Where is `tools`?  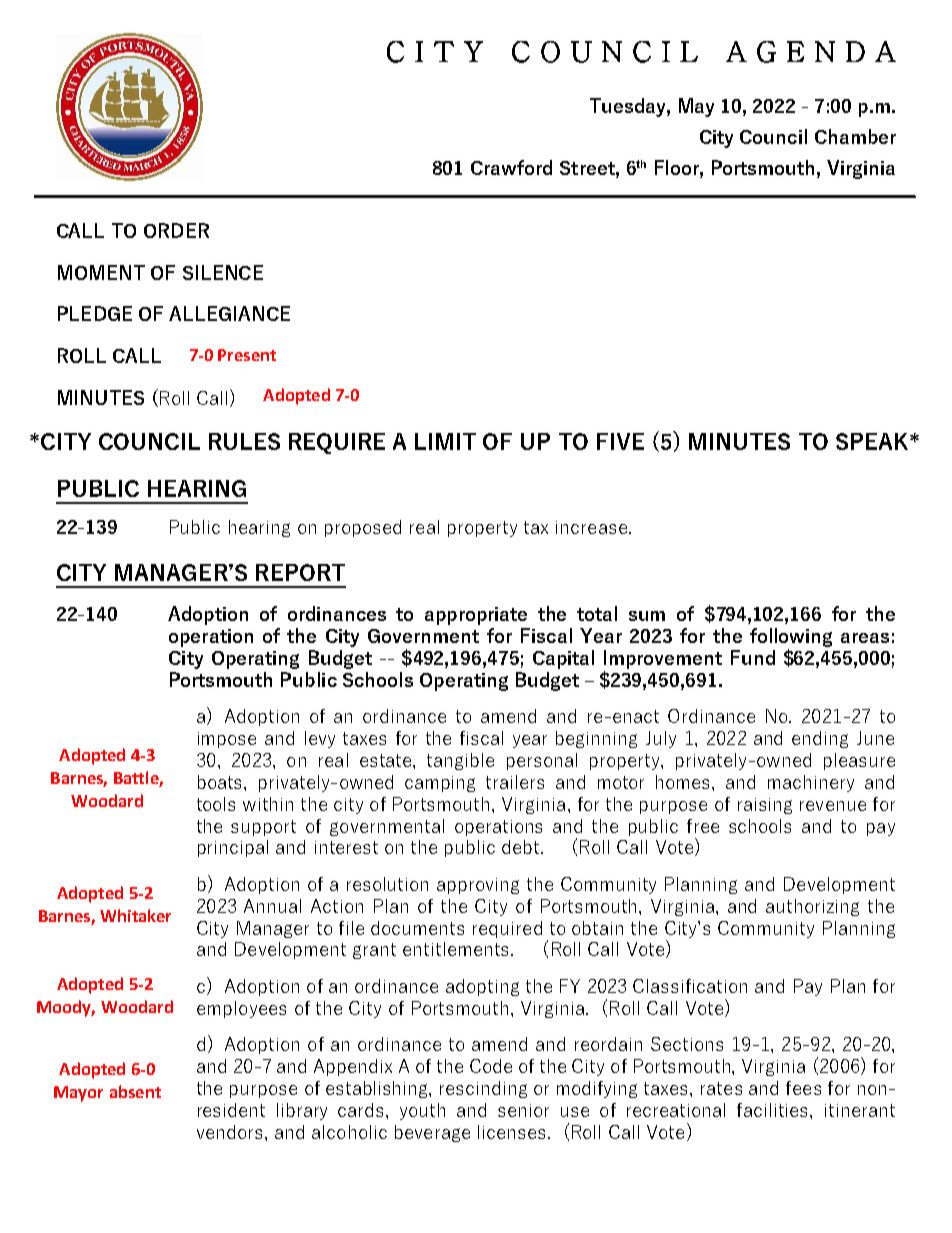
tools is located at coordinates (216, 804).
